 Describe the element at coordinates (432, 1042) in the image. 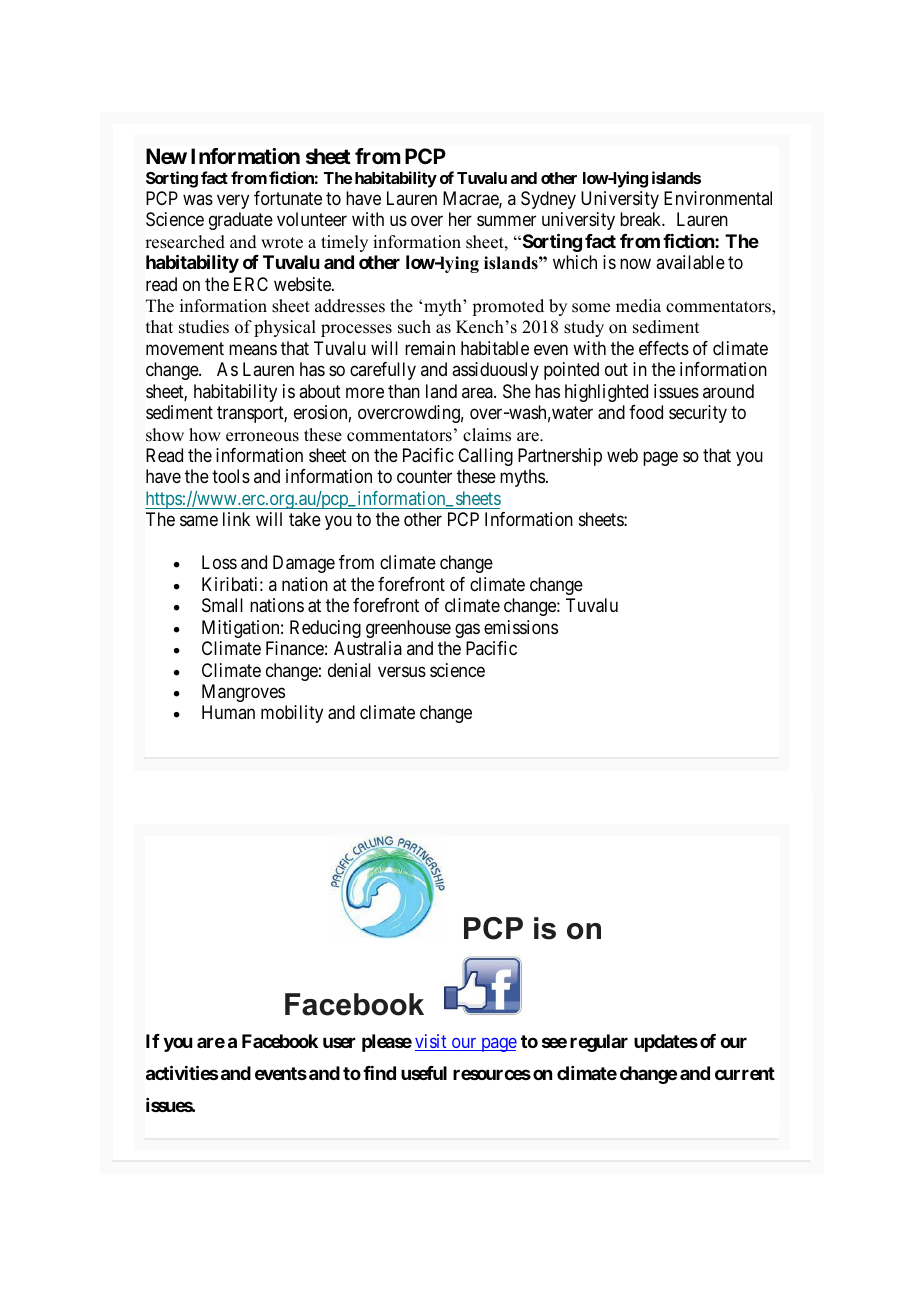

I see `visit` at that location.
